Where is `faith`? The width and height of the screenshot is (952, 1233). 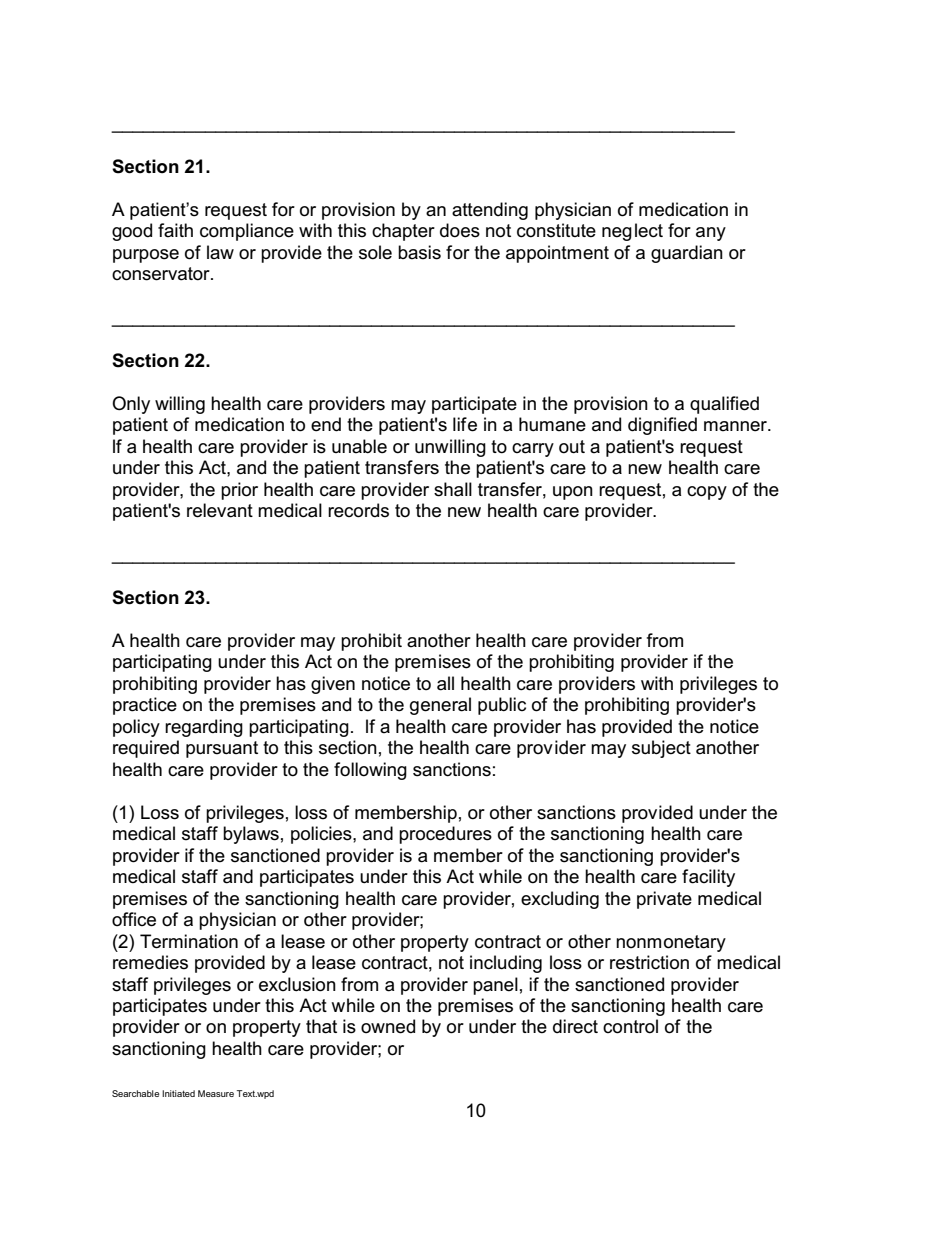 faith is located at coordinates (175, 230).
